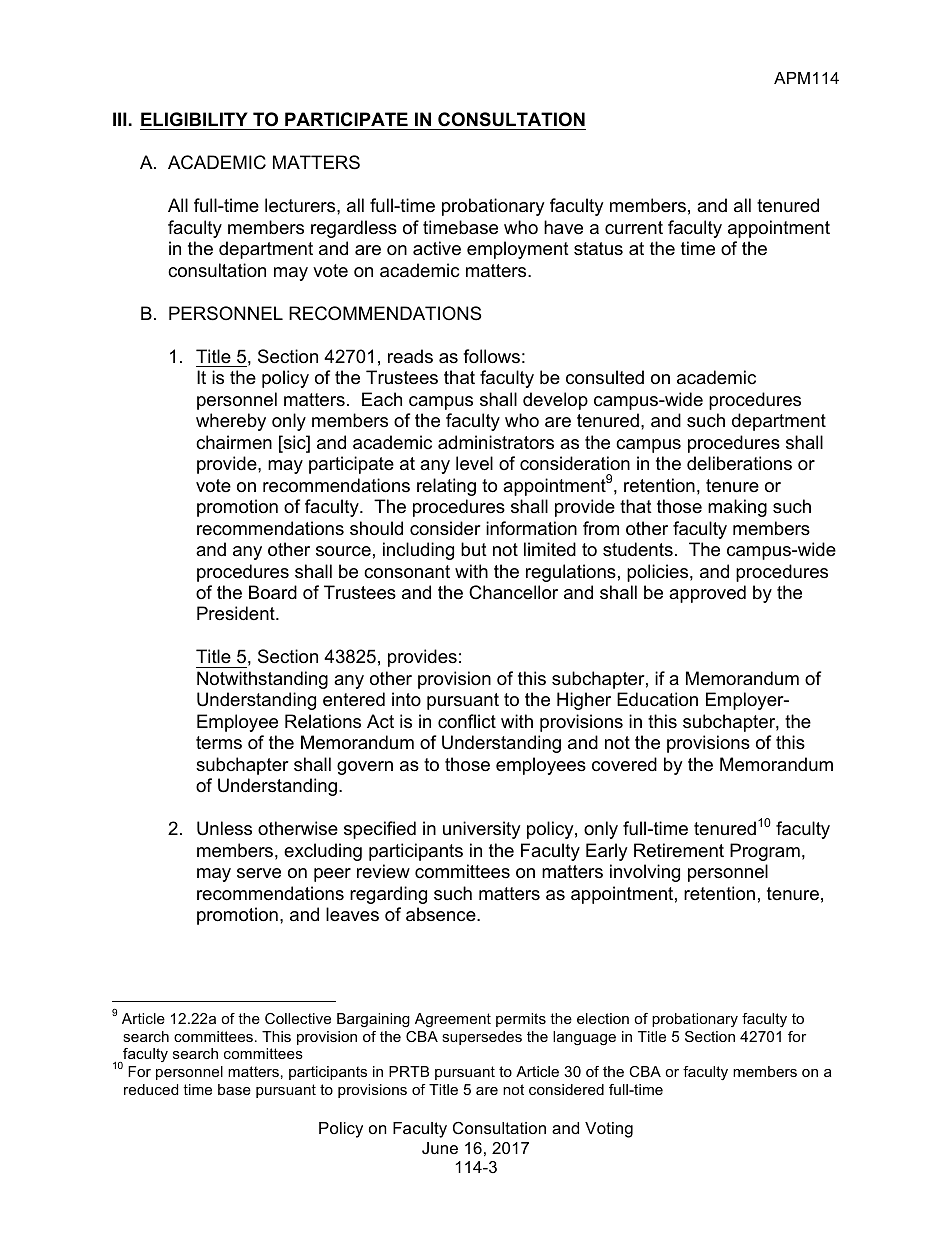  Describe the element at coordinates (194, 119) in the page. I see `ELIGIBILITY` at that location.
